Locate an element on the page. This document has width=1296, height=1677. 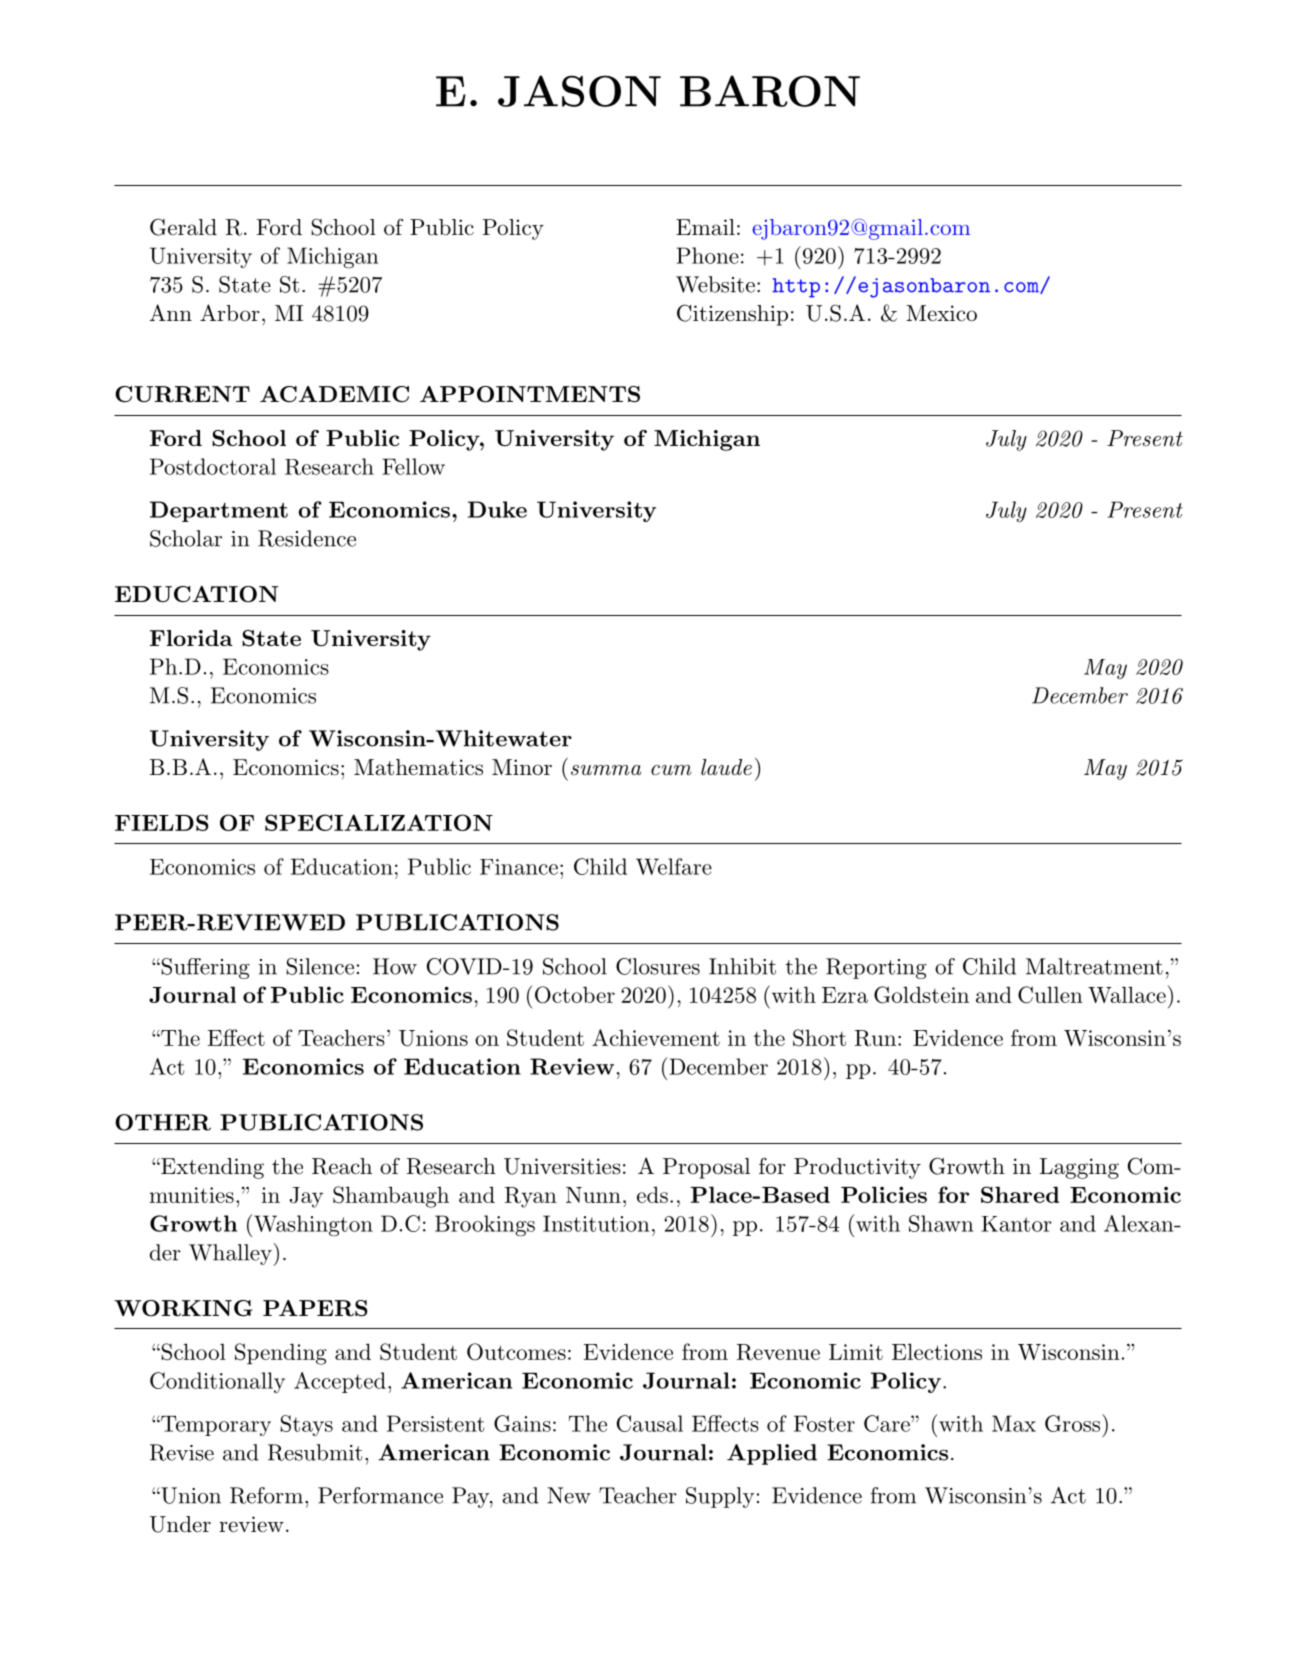
SPECIALIZATION is located at coordinates (379, 822).
